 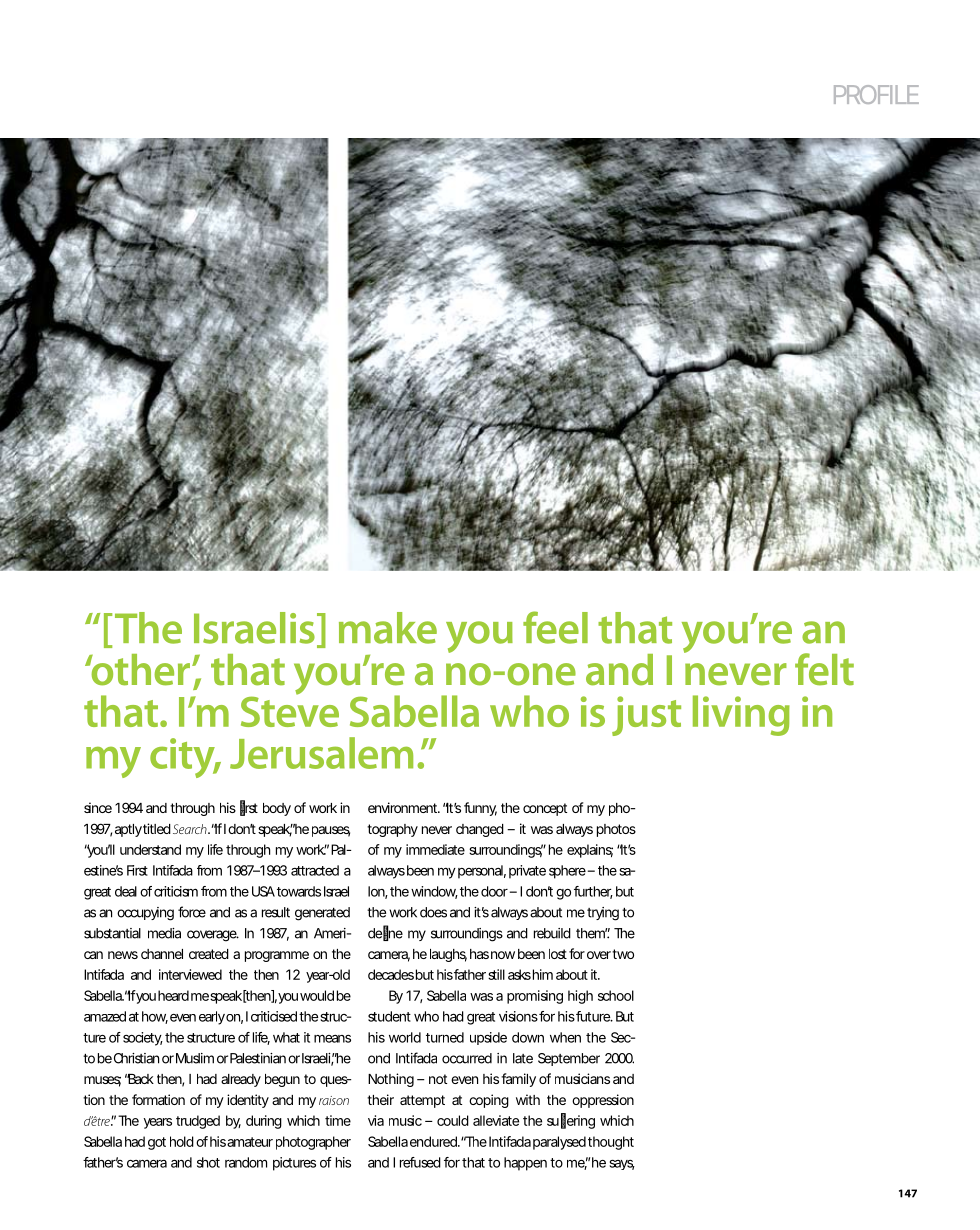 What do you see at coordinates (157, 1143) in the image?
I see `got` at bounding box center [157, 1143].
